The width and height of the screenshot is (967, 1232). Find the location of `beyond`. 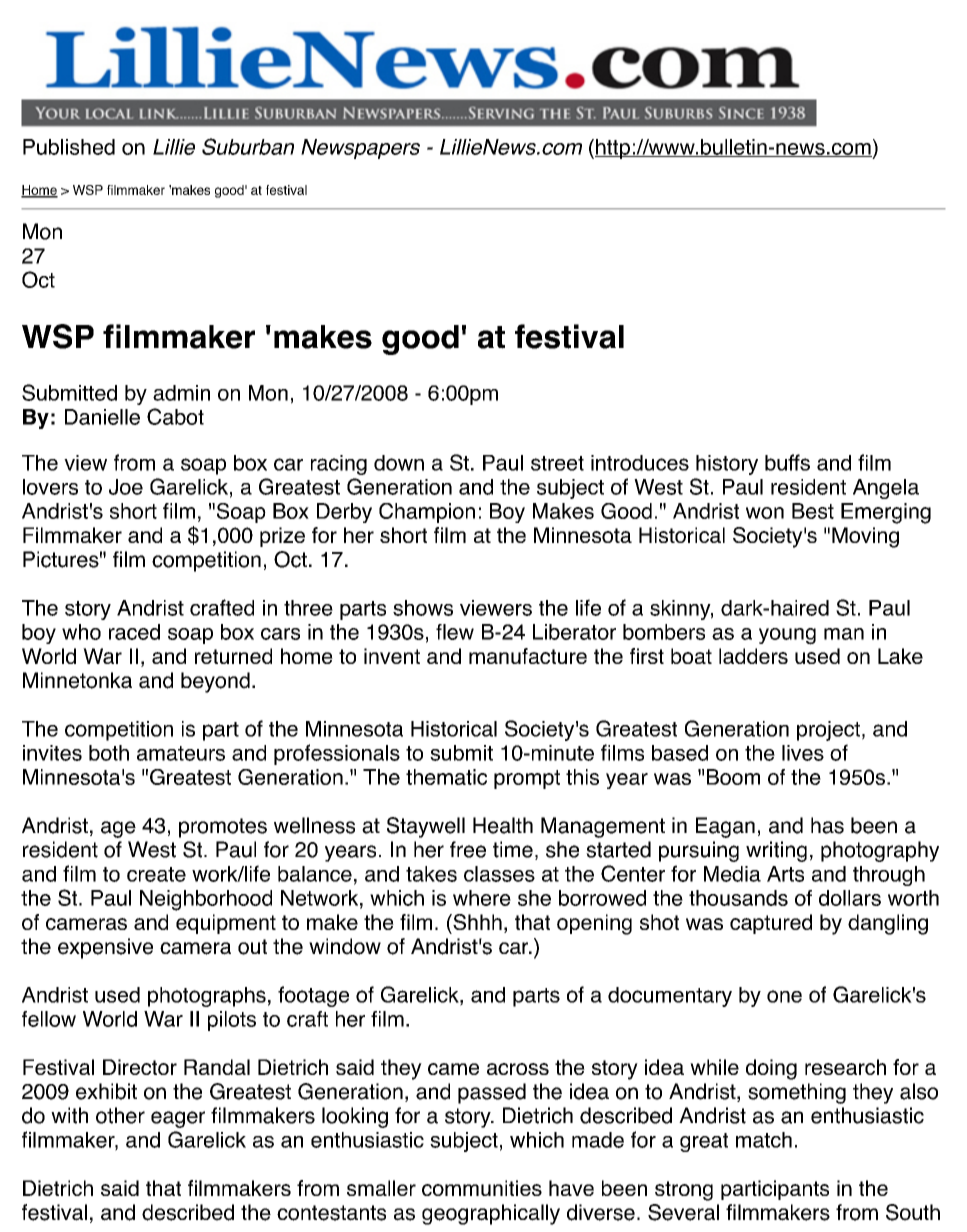

beyond is located at coordinates (215, 682).
